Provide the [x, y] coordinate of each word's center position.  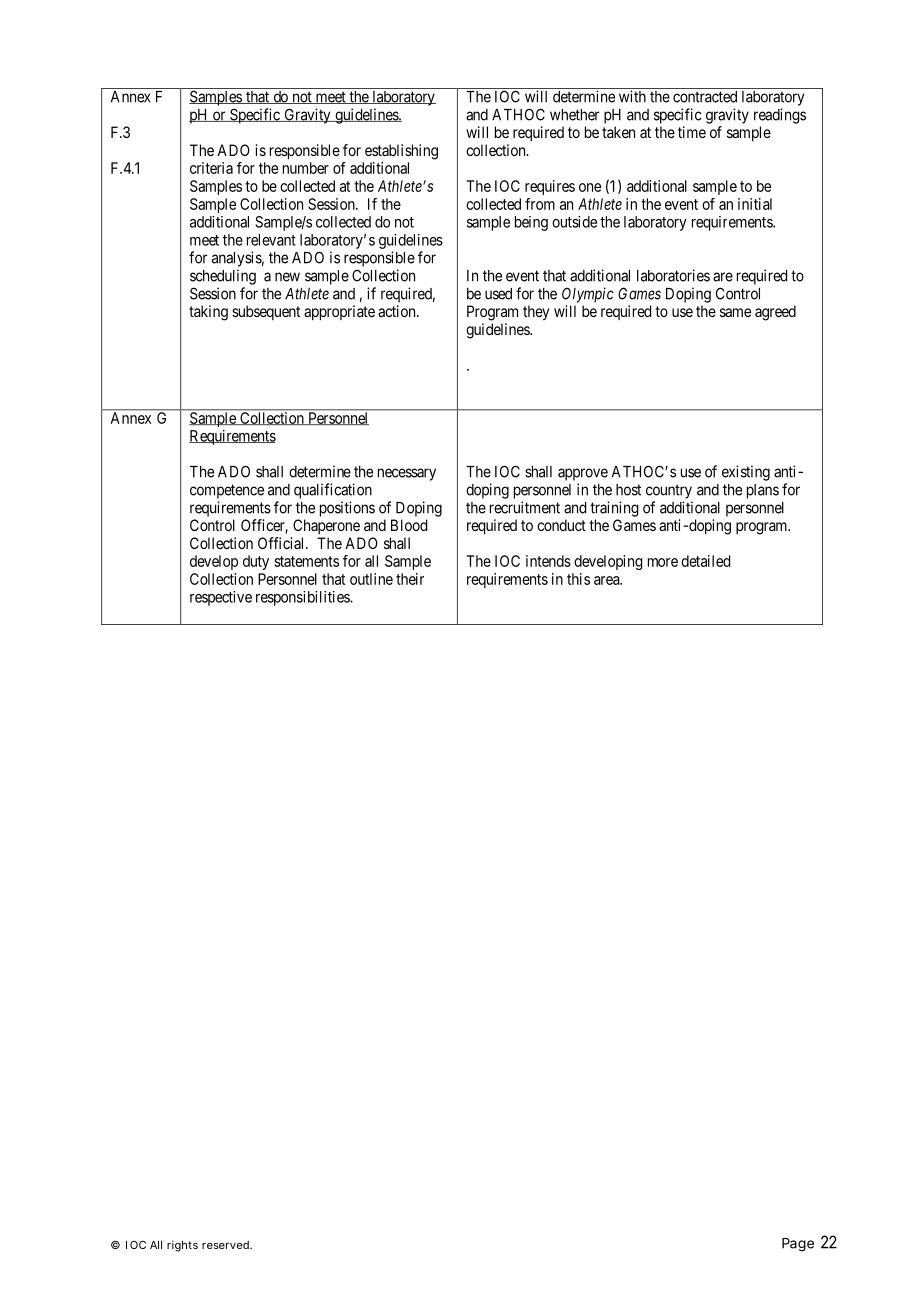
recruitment [525, 507]
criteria [211, 168]
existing [746, 473]
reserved [226, 1245]
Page [798, 1245]
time [692, 132]
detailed [705, 561]
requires [550, 187]
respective [221, 598]
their [410, 579]
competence [227, 491]
